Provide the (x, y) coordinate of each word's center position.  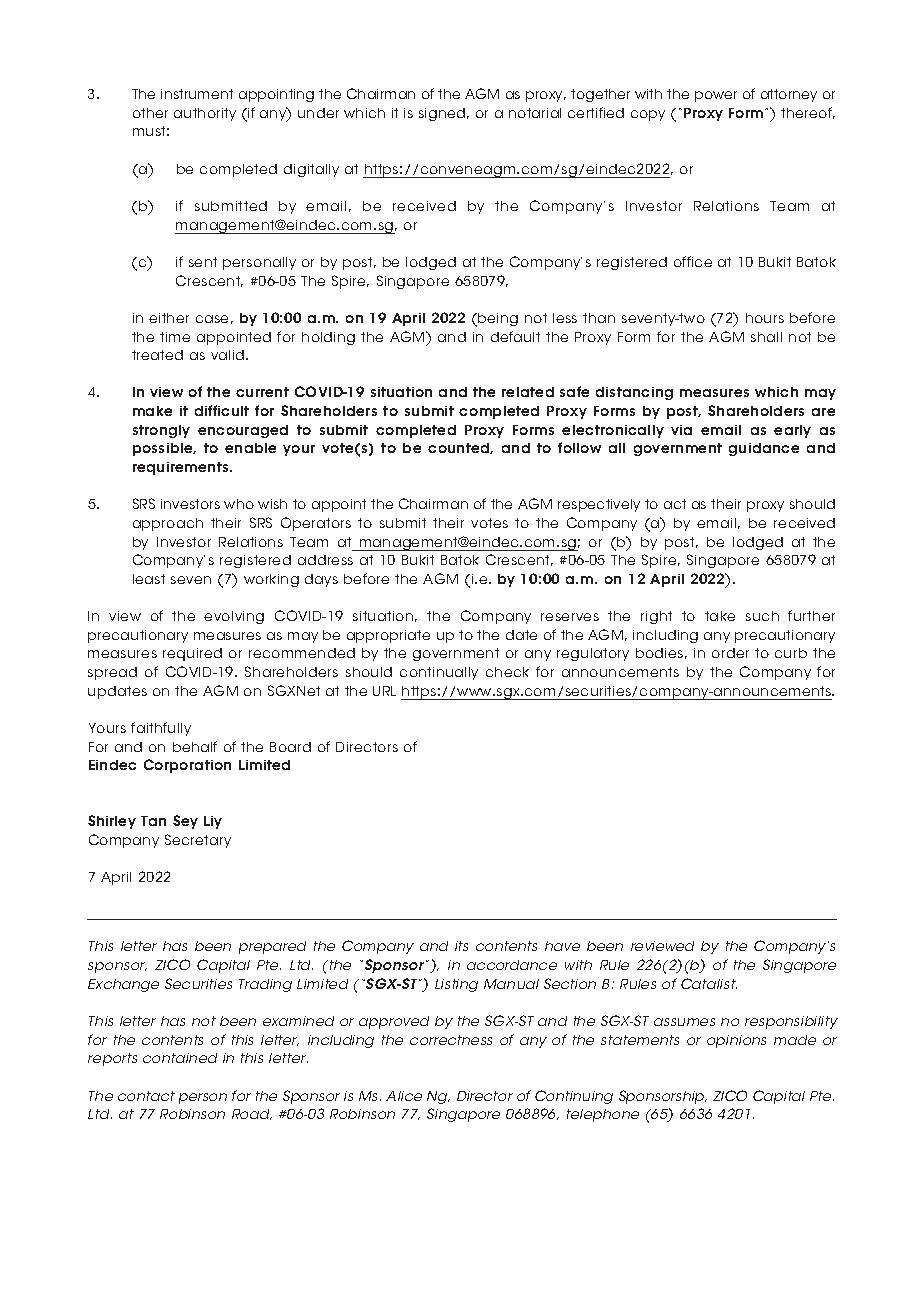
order (730, 653)
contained (180, 1058)
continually (439, 673)
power (716, 96)
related (528, 392)
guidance (764, 449)
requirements (182, 468)
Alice (404, 1096)
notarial (535, 113)
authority (205, 114)
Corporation (187, 766)
